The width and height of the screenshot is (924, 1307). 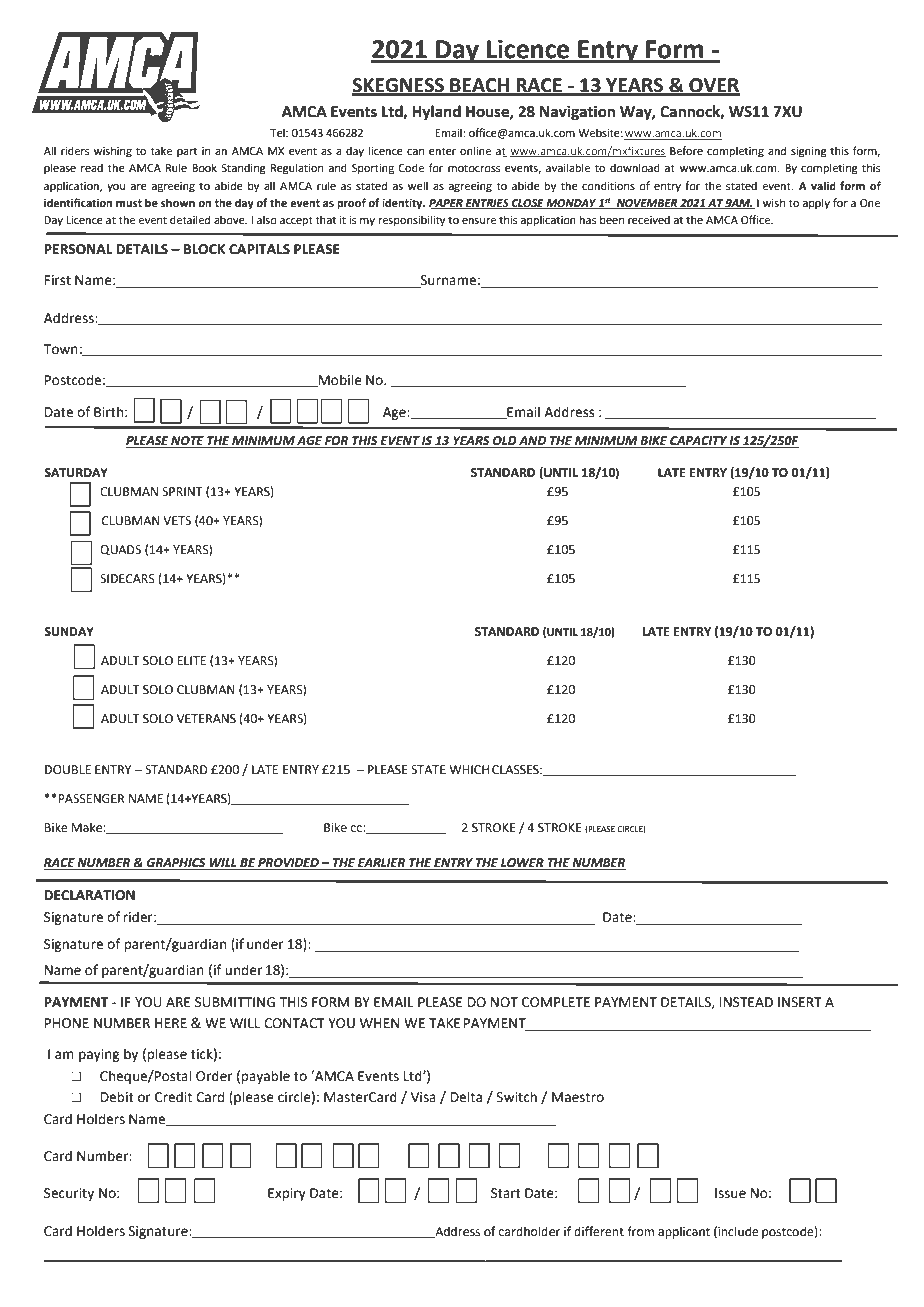 What do you see at coordinates (206, 719) in the screenshot?
I see `VETERANS` at bounding box center [206, 719].
